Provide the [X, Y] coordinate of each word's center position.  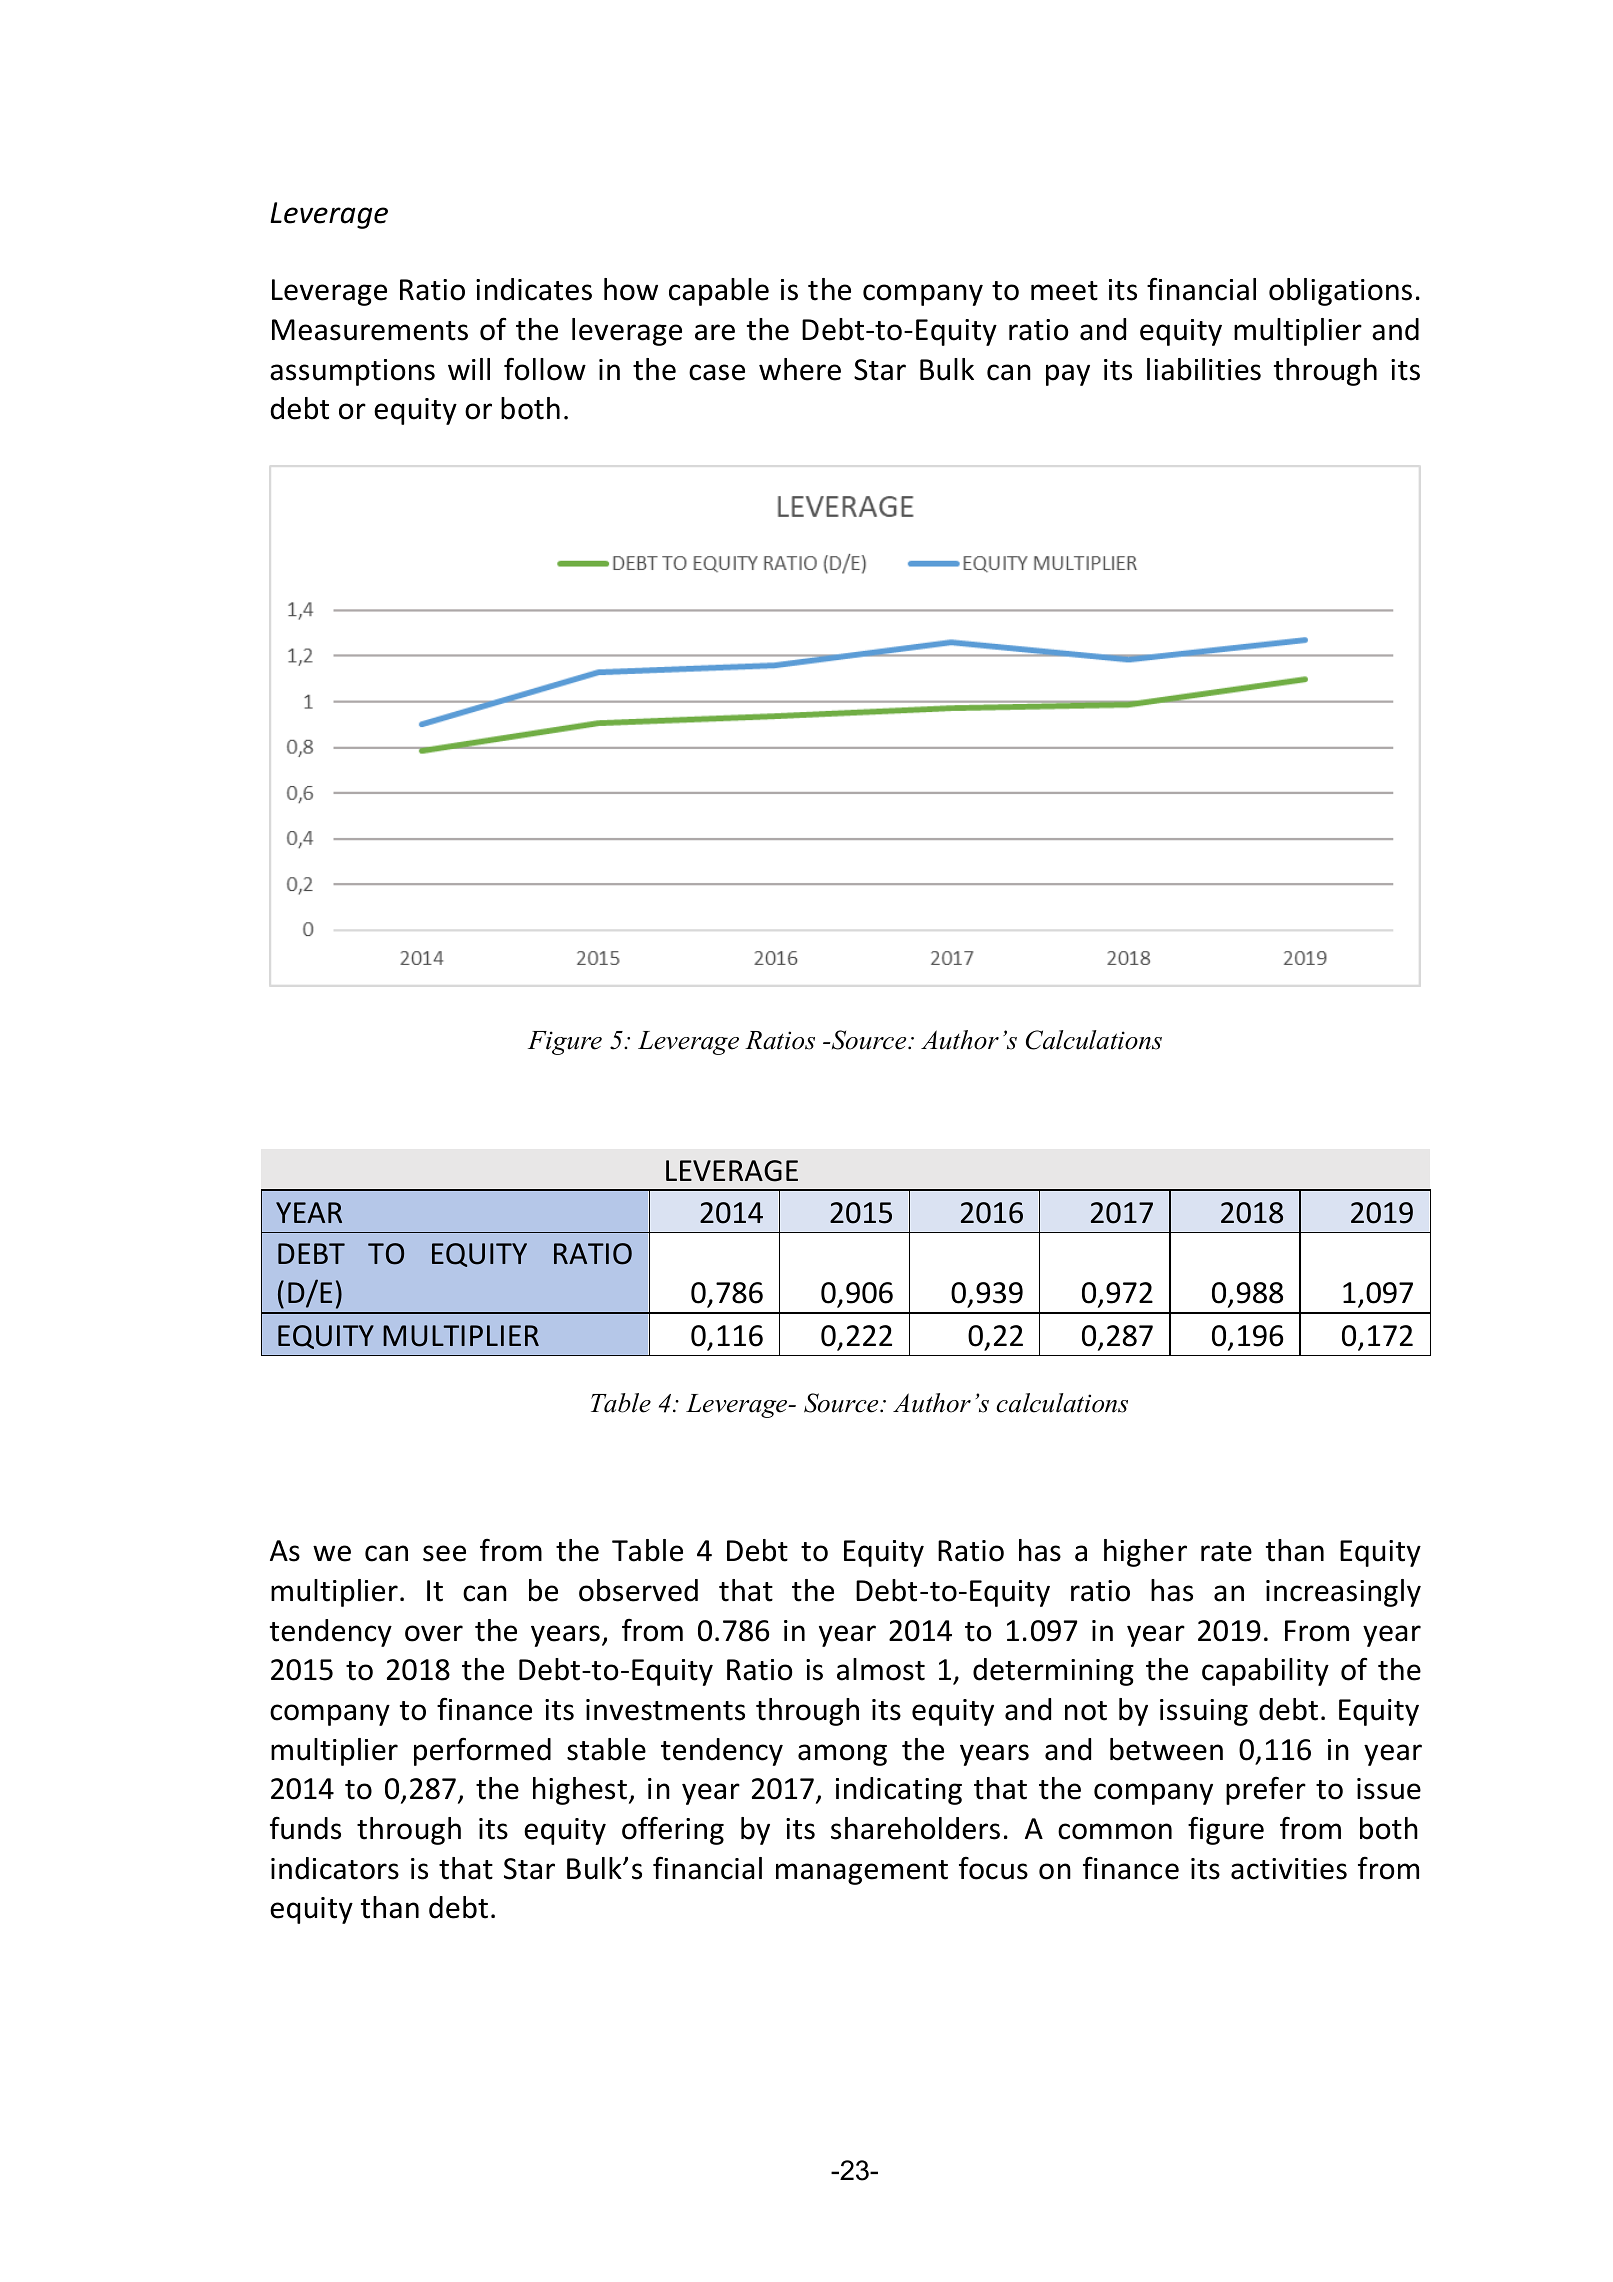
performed [482, 1751]
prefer [1266, 1790]
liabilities [1204, 369]
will [469, 369]
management [862, 1872]
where [800, 369]
